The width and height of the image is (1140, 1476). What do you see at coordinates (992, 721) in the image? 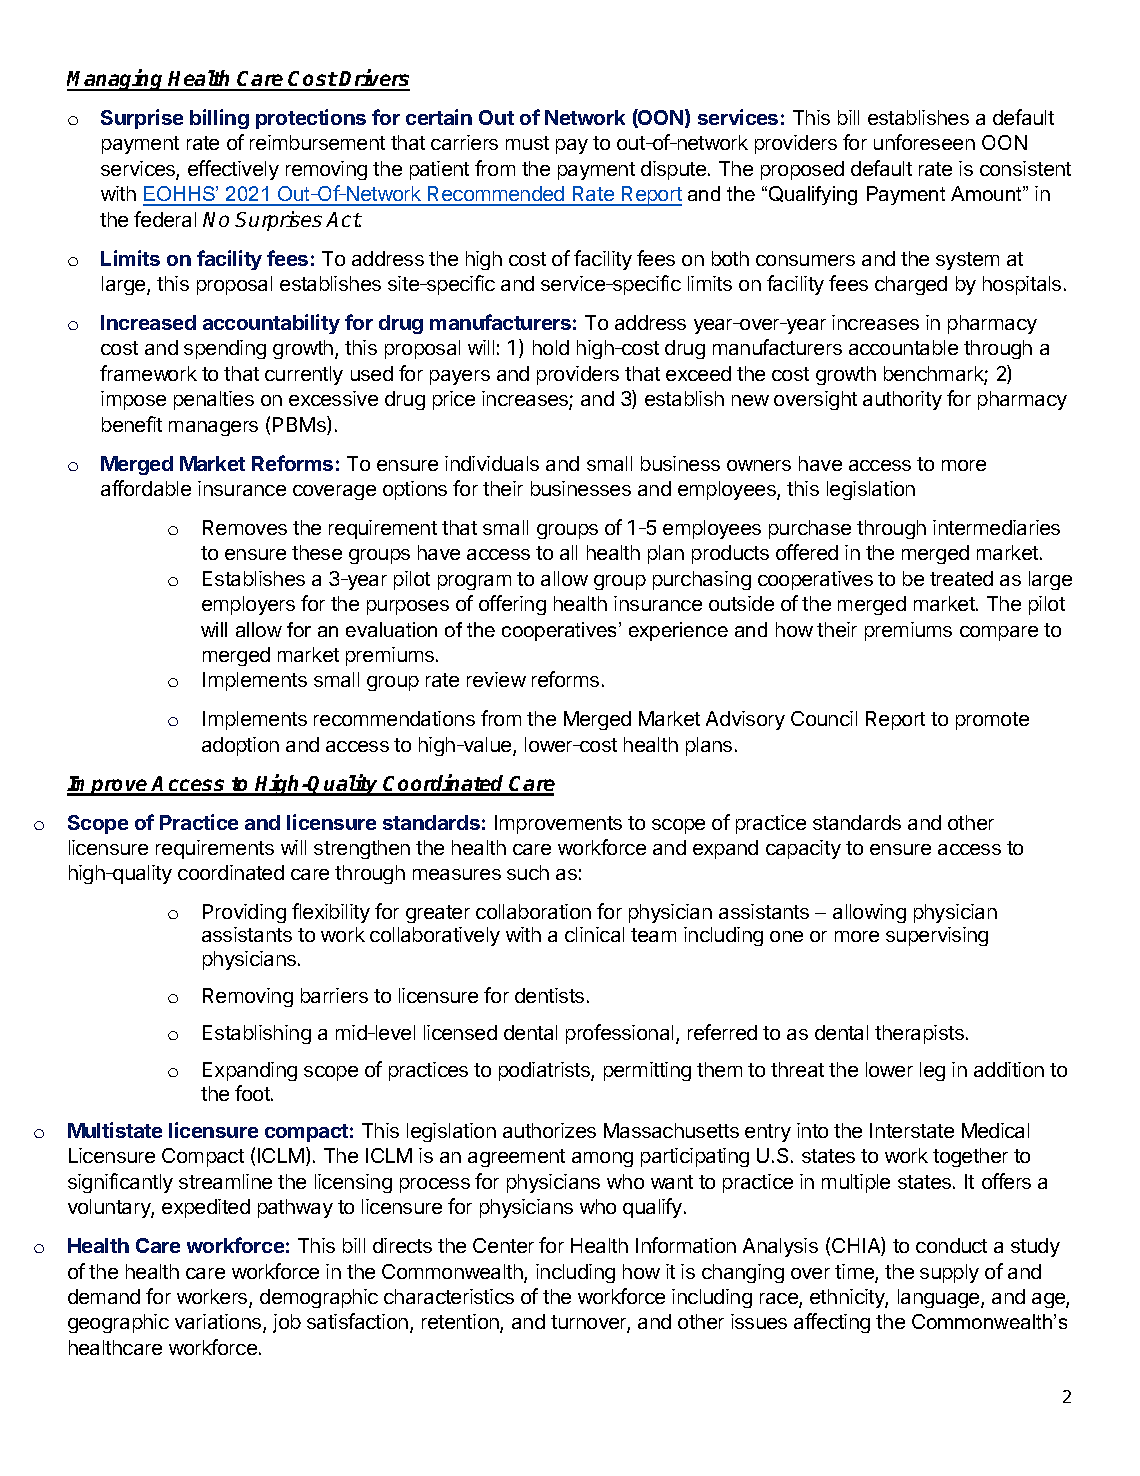
I see `promote` at bounding box center [992, 721].
